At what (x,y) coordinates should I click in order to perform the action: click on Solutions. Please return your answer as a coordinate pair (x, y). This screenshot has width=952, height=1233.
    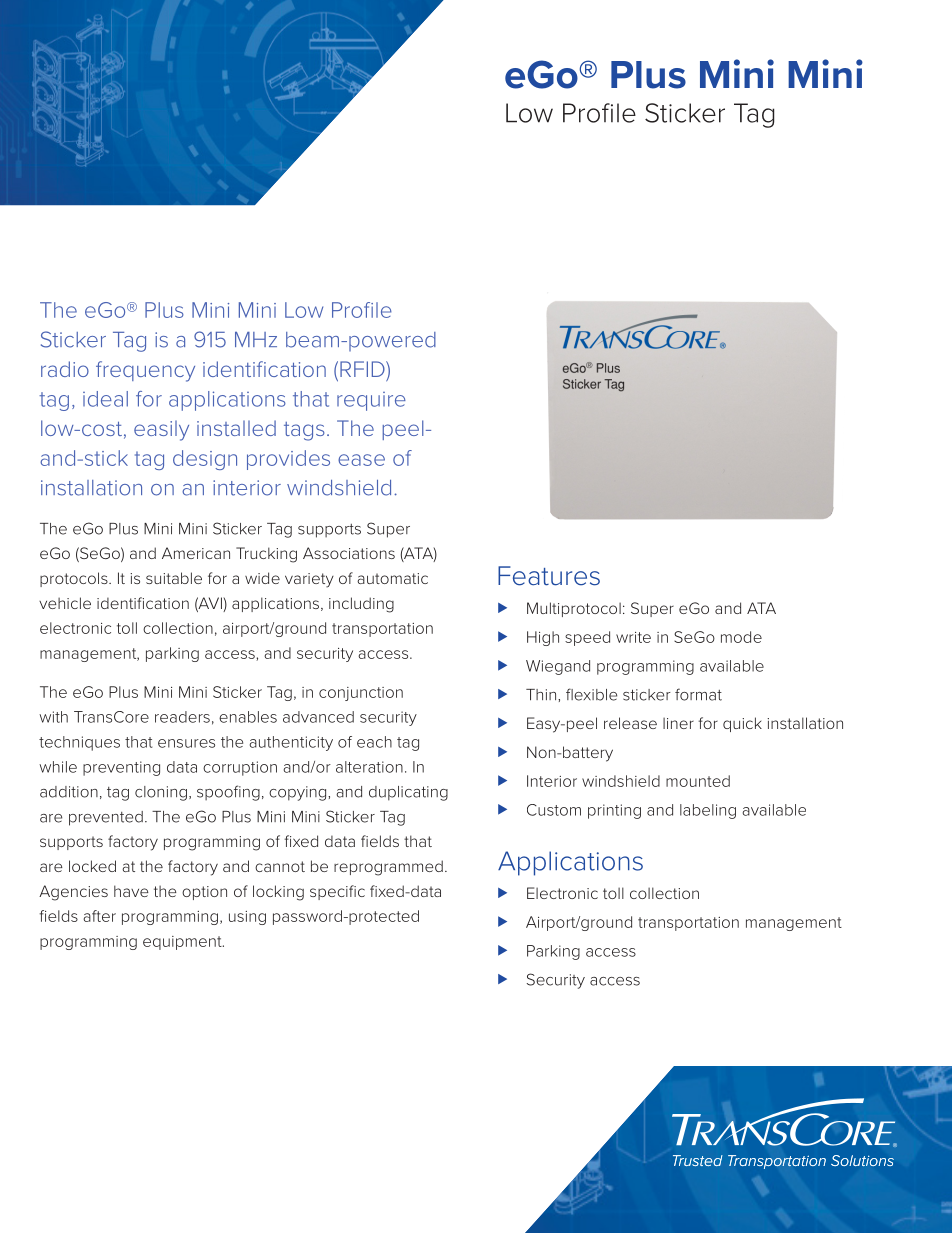
    Looking at the image, I should click on (862, 1160).
